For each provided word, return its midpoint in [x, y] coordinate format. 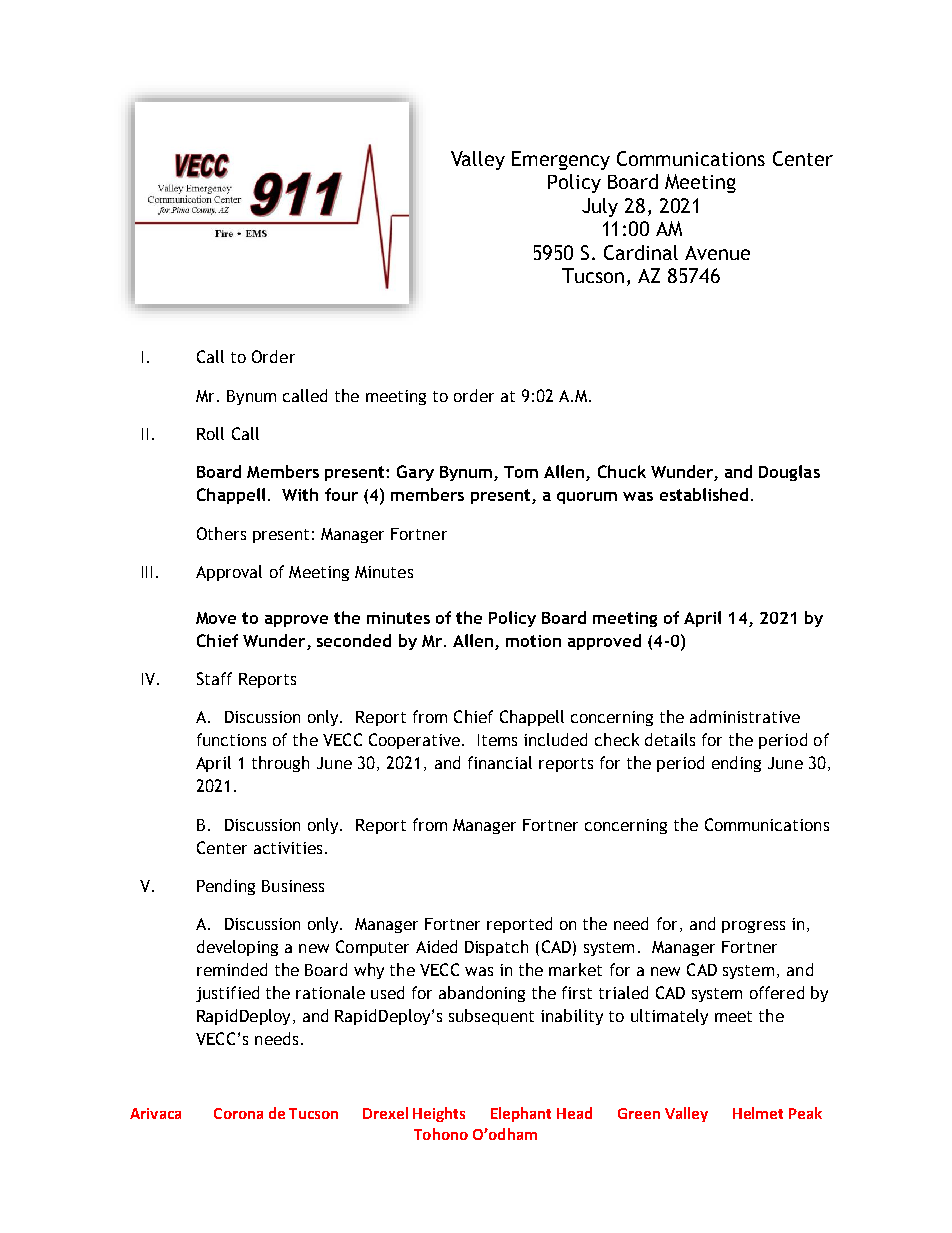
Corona [238, 1113]
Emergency [561, 160]
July [600, 207]
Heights [439, 1114]
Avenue [717, 253]
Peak [805, 1113]
